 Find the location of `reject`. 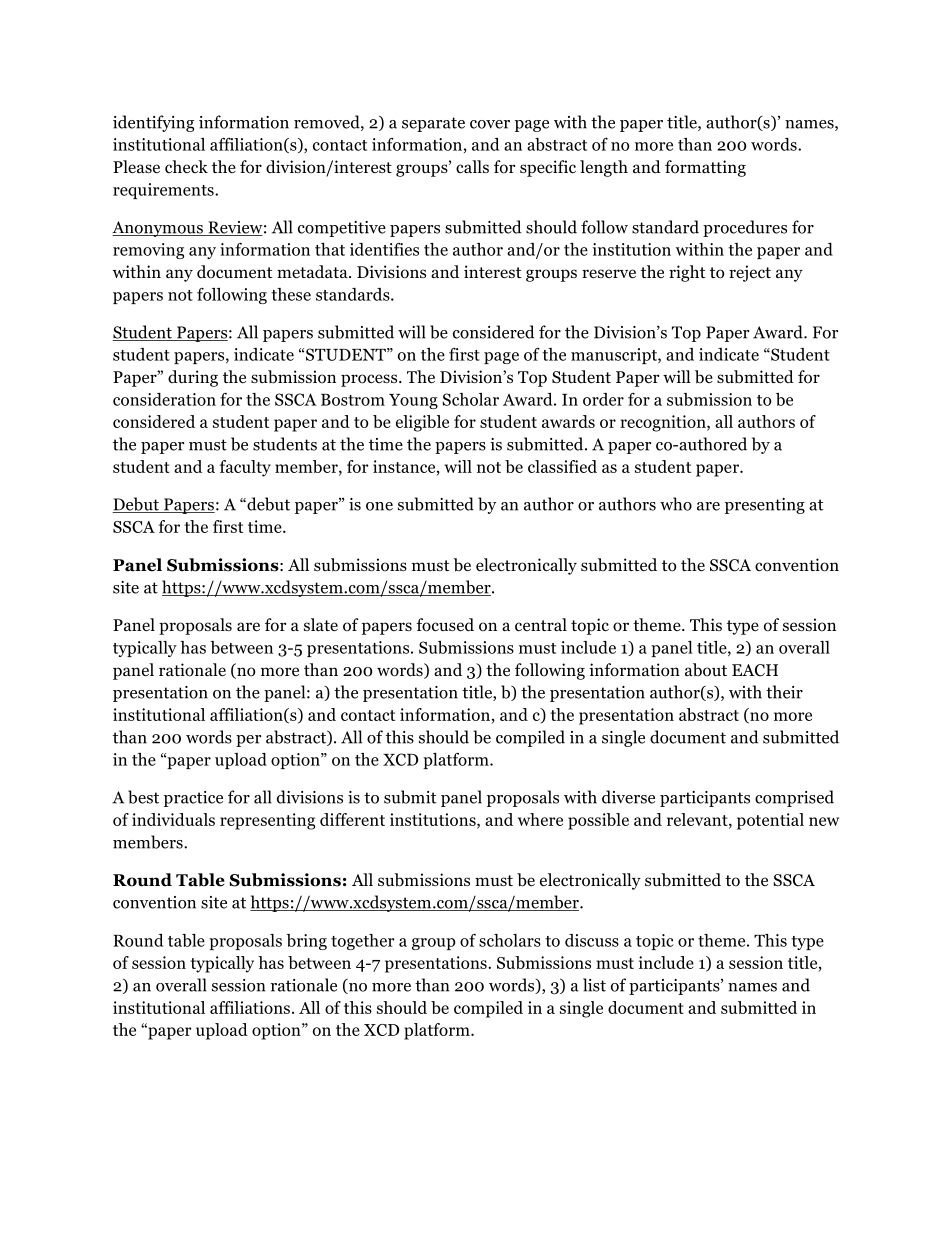

reject is located at coordinates (750, 273).
